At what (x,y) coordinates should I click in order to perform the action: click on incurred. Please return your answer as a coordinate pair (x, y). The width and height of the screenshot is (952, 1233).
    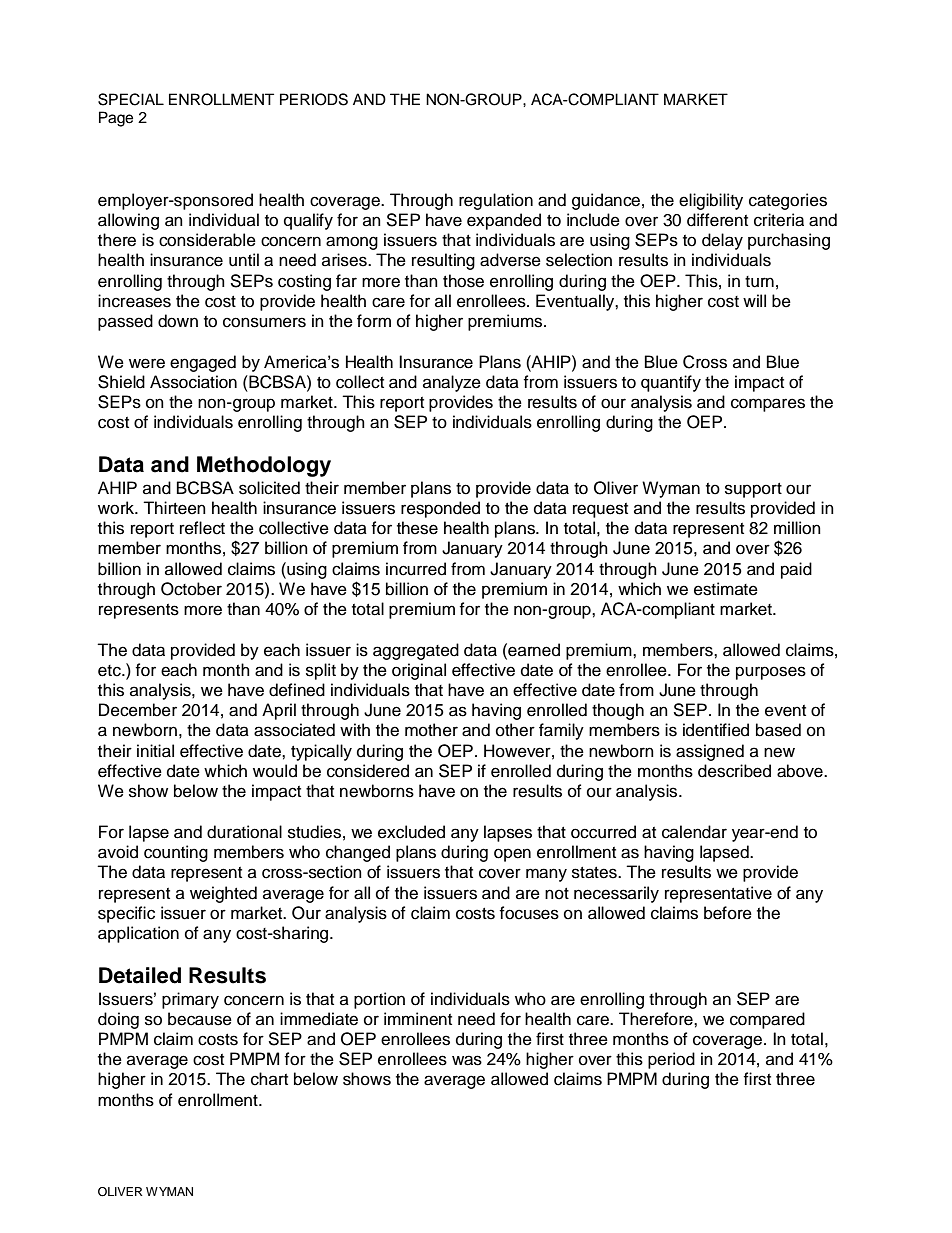
    Looking at the image, I should click on (416, 569).
